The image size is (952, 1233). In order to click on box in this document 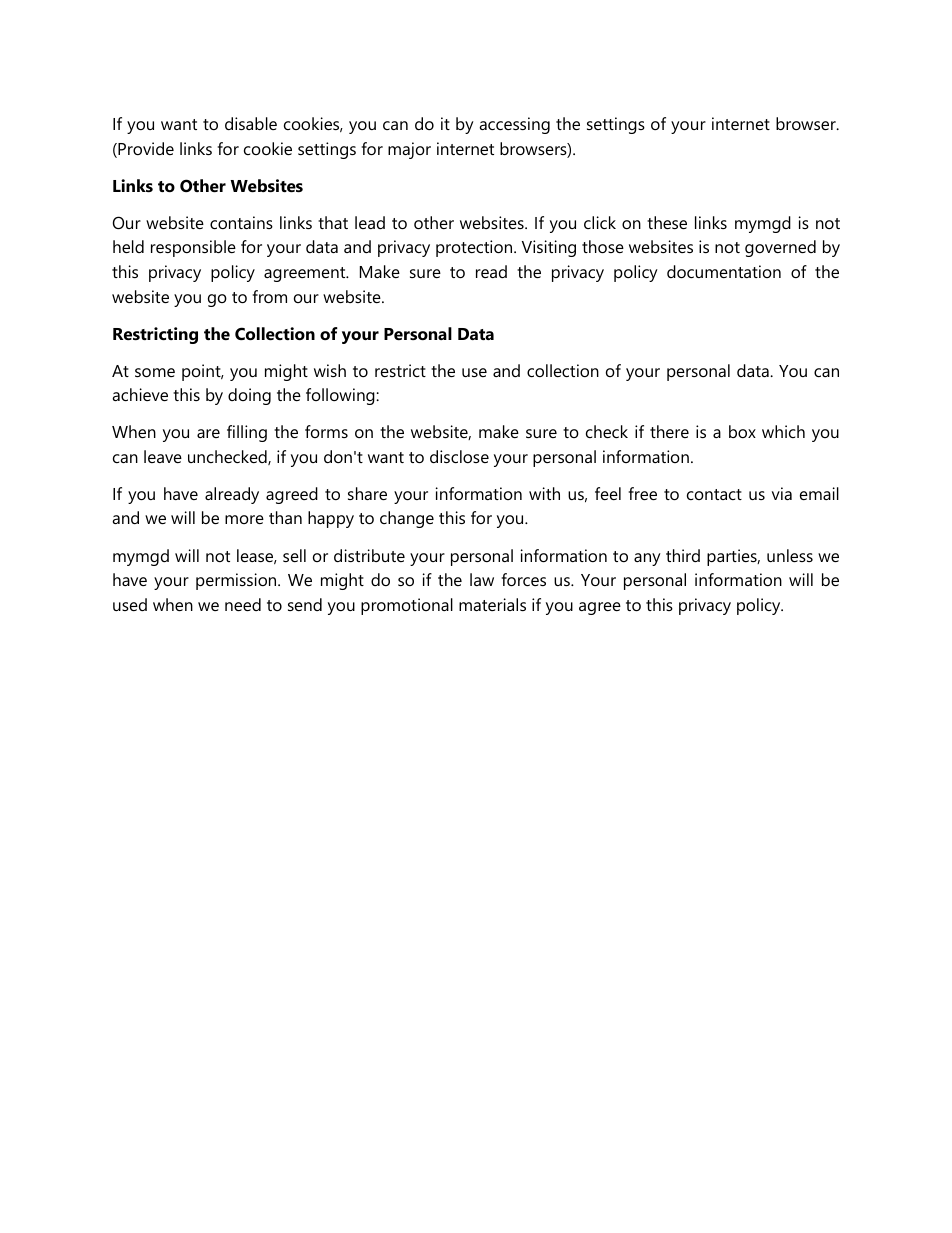, I will do `click(742, 431)`.
